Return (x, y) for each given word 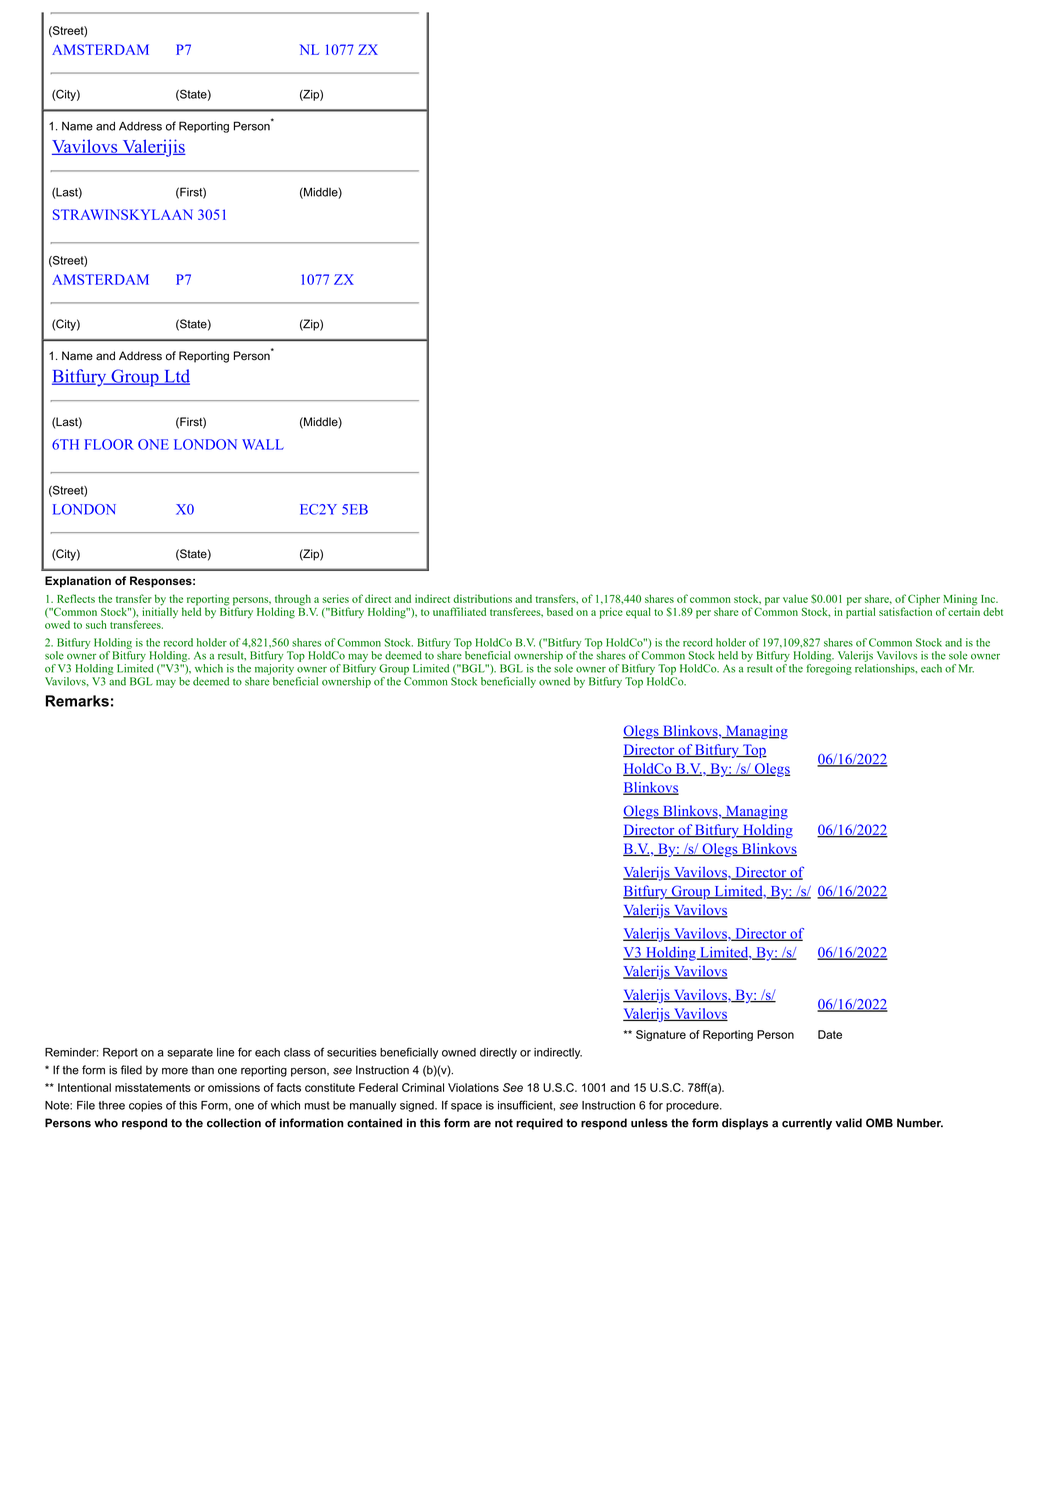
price (611, 613)
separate (190, 1053)
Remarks (77, 701)
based (560, 611)
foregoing (829, 668)
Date (830, 1034)
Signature (661, 1035)
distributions (482, 598)
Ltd (176, 377)
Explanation (78, 582)
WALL (263, 444)
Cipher (924, 601)
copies (146, 1106)
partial (860, 612)
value (795, 598)
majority (274, 668)
